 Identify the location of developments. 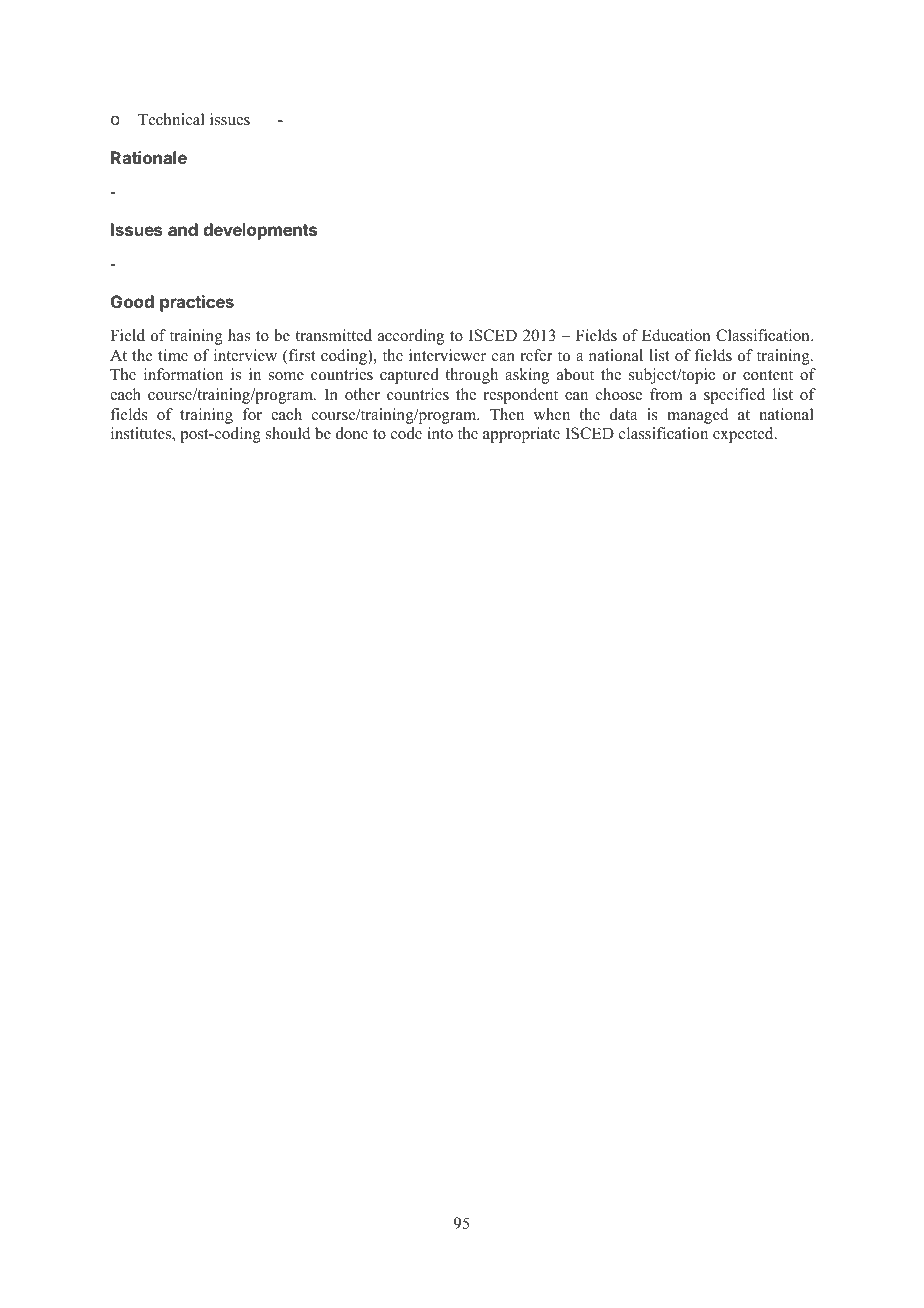
(260, 231).
